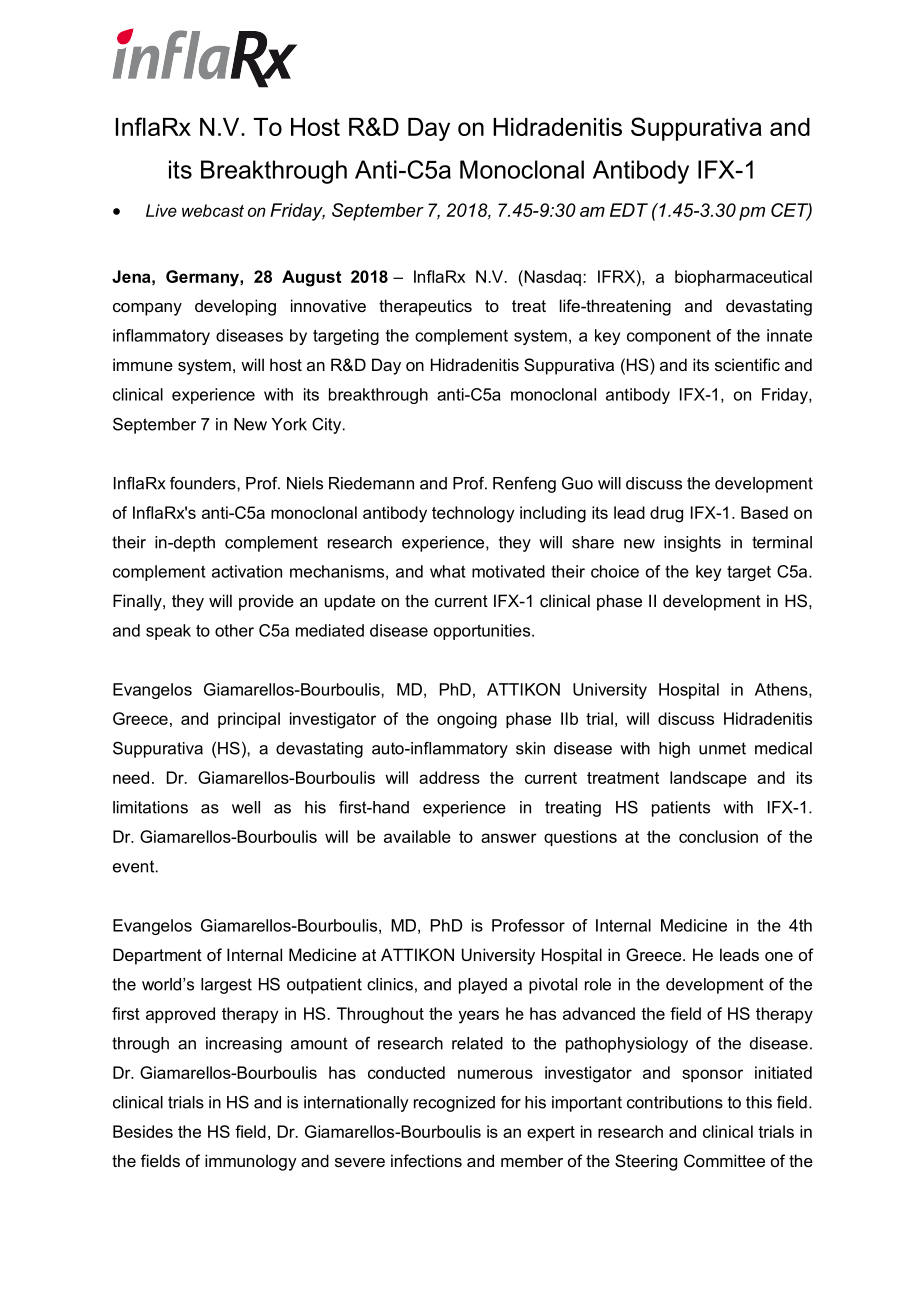 The width and height of the page is (924, 1308). What do you see at coordinates (249, 720) in the page?
I see `principal` at bounding box center [249, 720].
